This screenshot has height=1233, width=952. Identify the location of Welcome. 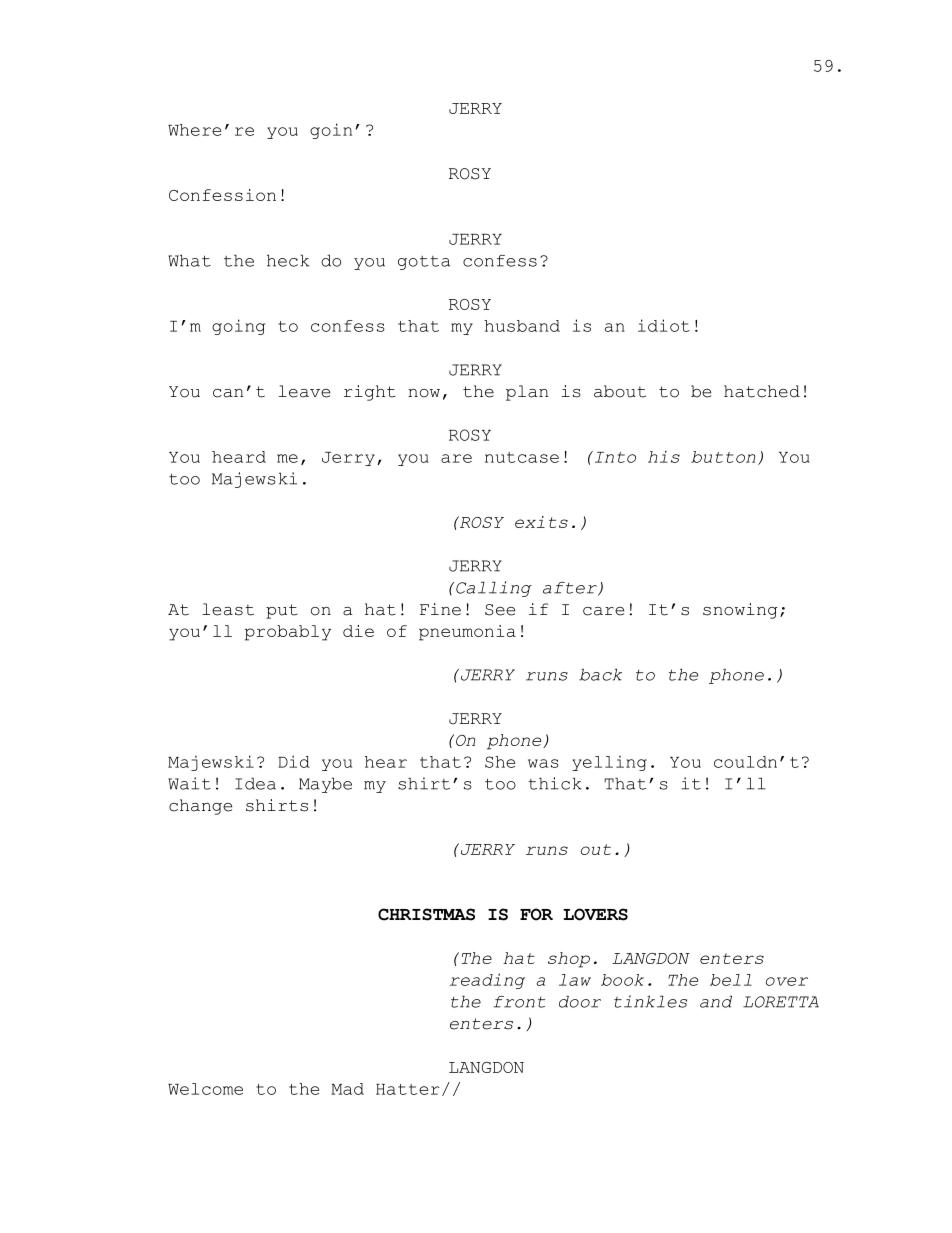
(205, 1089).
